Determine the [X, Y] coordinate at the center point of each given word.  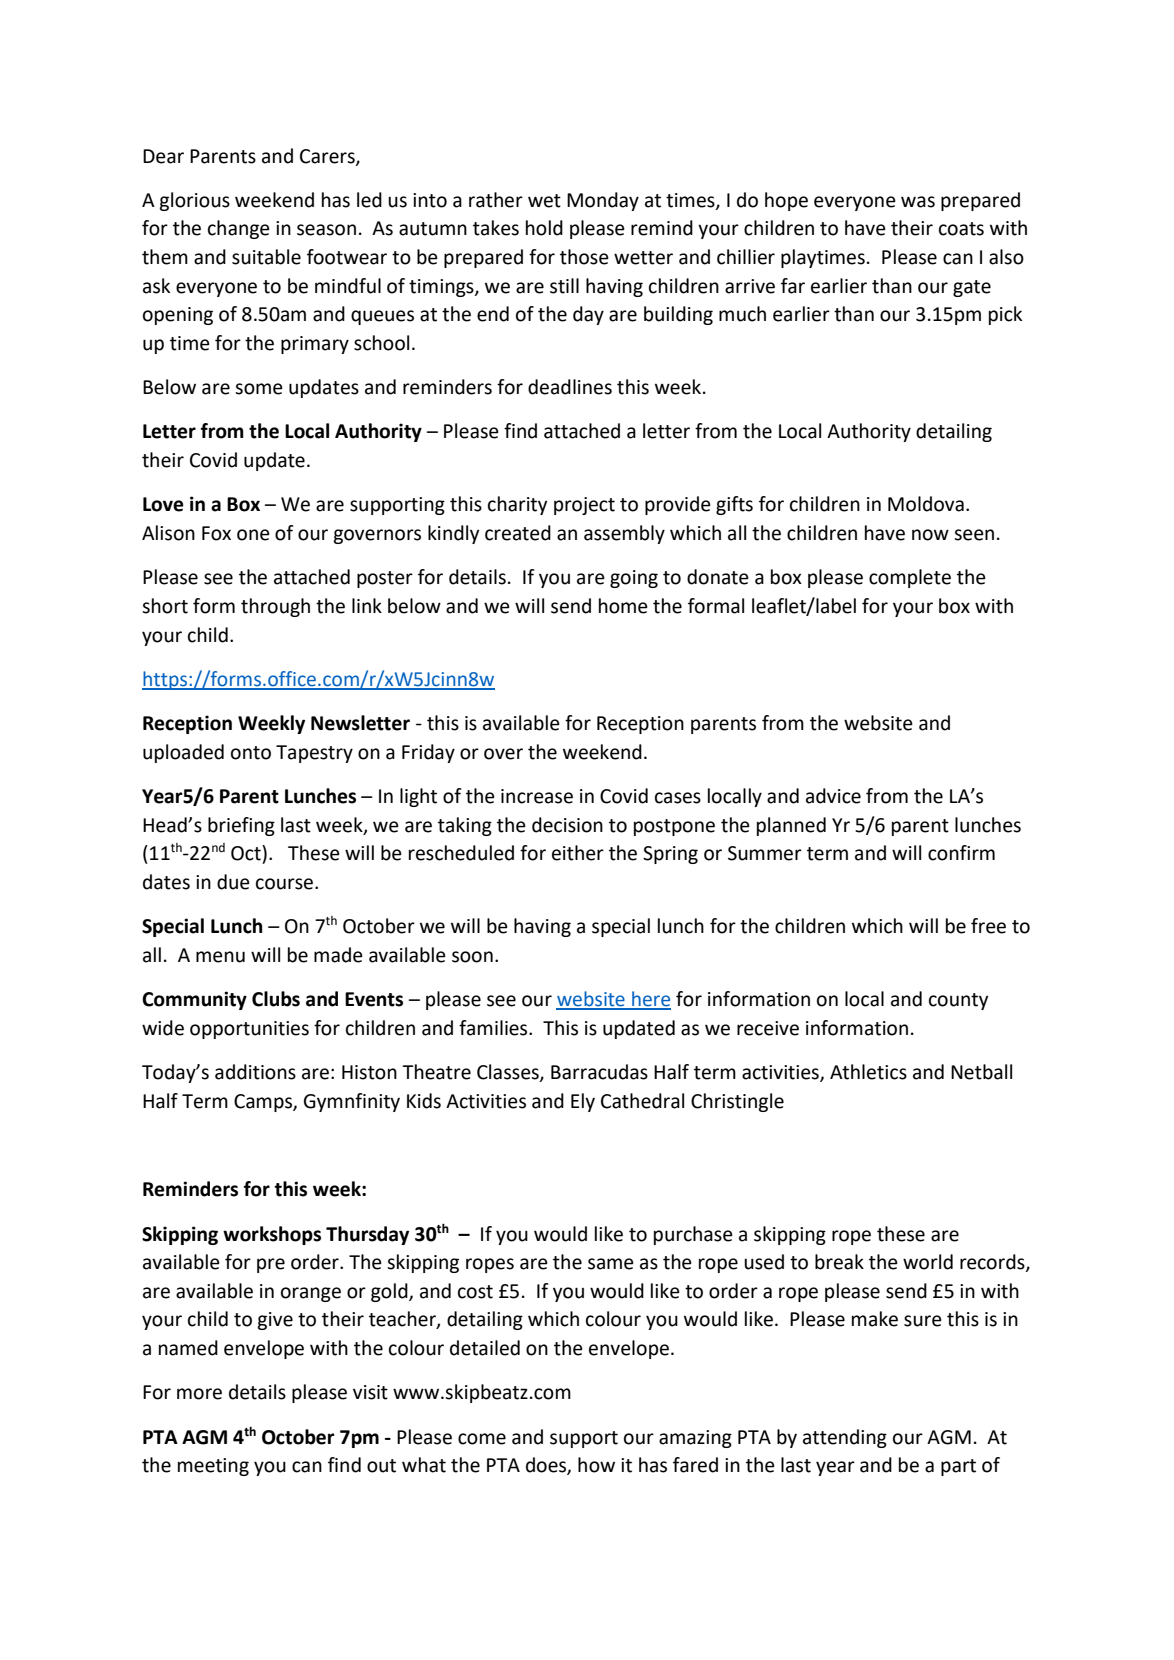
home [623, 606]
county [958, 1001]
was [918, 202]
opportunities [249, 1030]
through [275, 607]
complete [910, 578]
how [596, 1465]
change [239, 229]
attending [845, 1438]
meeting [213, 1467]
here [650, 1000]
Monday [603, 201]
